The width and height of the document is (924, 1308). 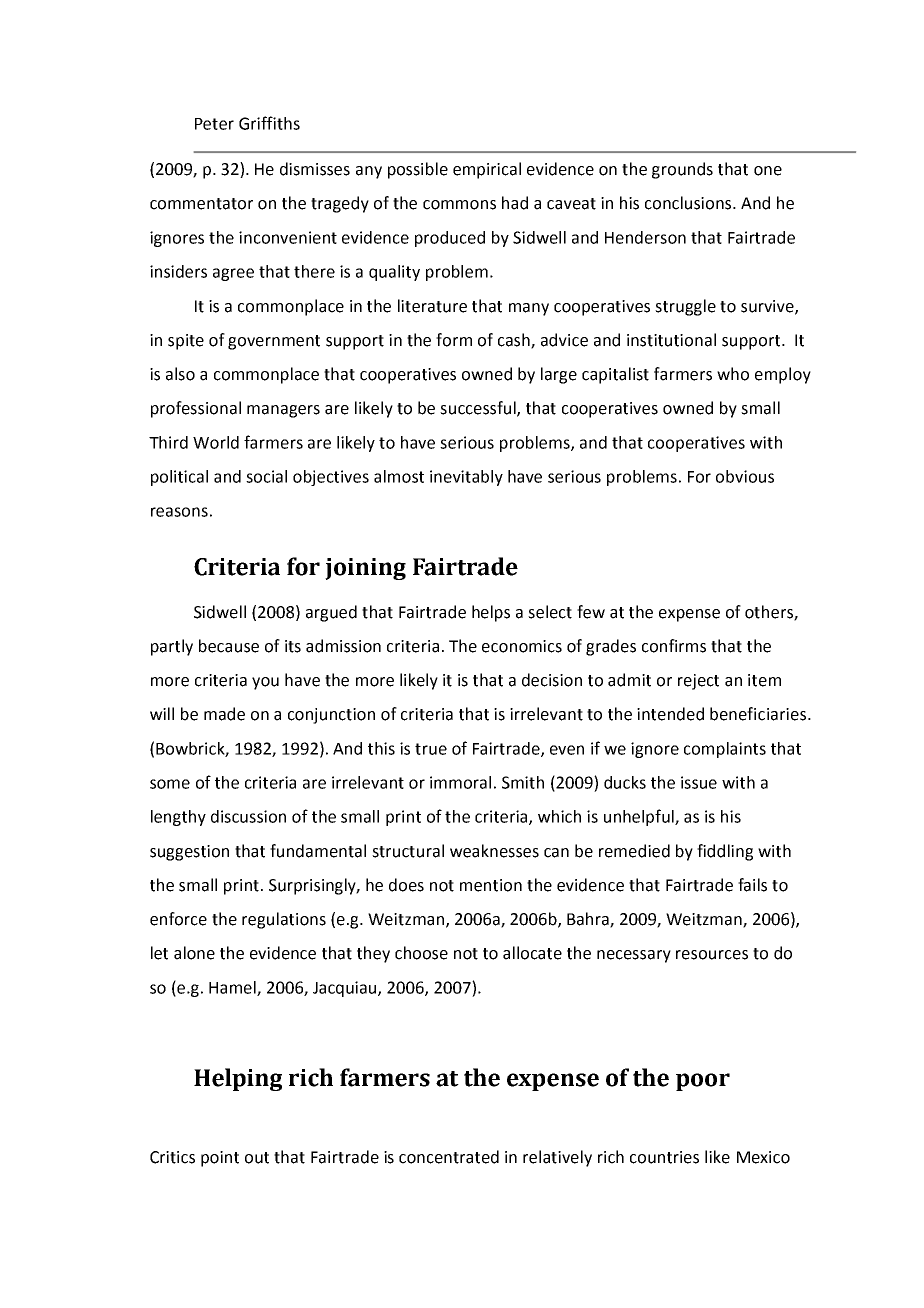 What do you see at coordinates (682, 170) in the document?
I see `grounds` at bounding box center [682, 170].
